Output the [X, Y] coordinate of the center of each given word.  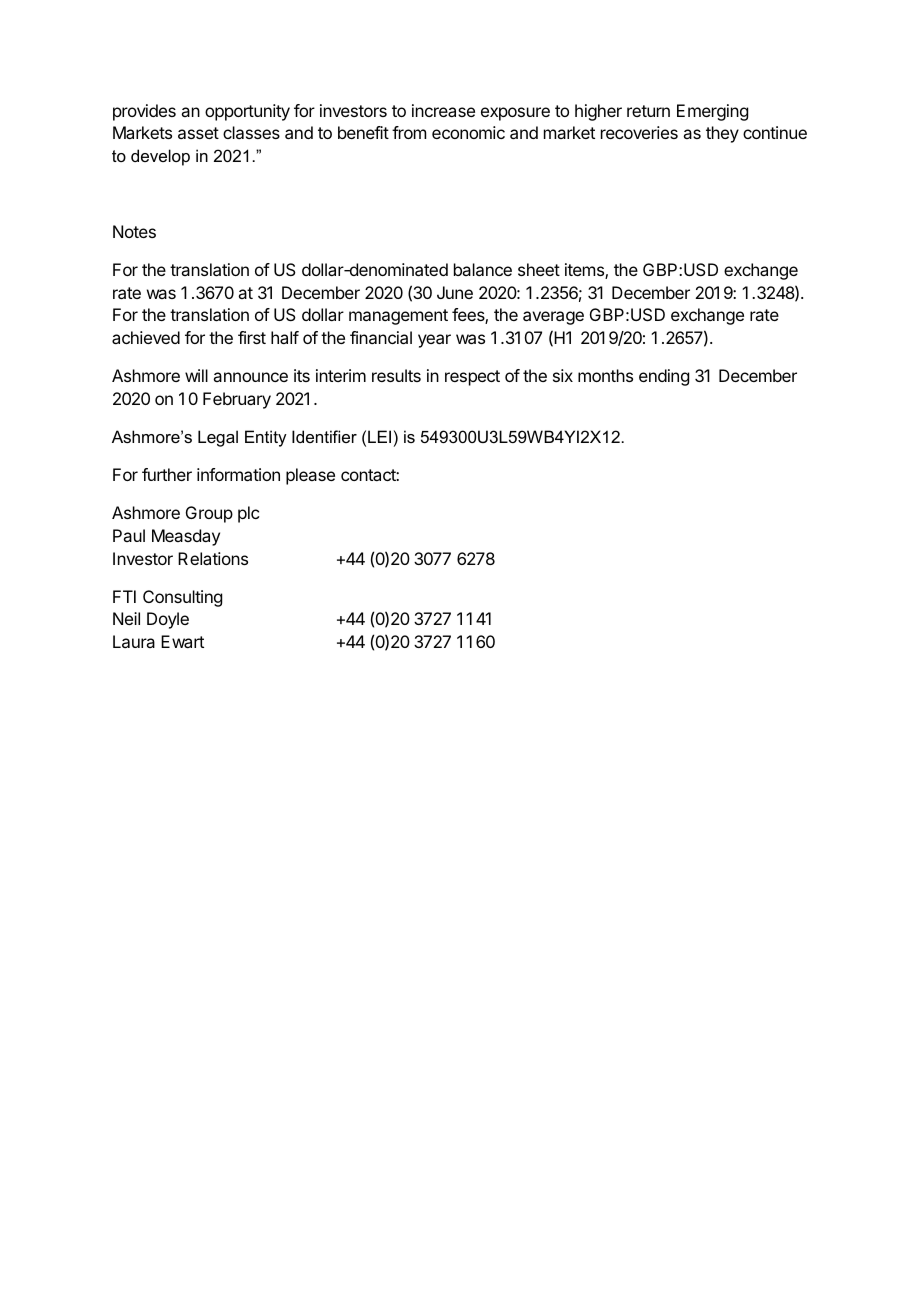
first [252, 337]
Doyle [168, 620]
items [585, 271]
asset [198, 133]
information [238, 474]
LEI [379, 436]
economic [468, 132]
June [455, 292]
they [722, 134]
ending [664, 377]
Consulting [182, 598]
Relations [213, 558]
